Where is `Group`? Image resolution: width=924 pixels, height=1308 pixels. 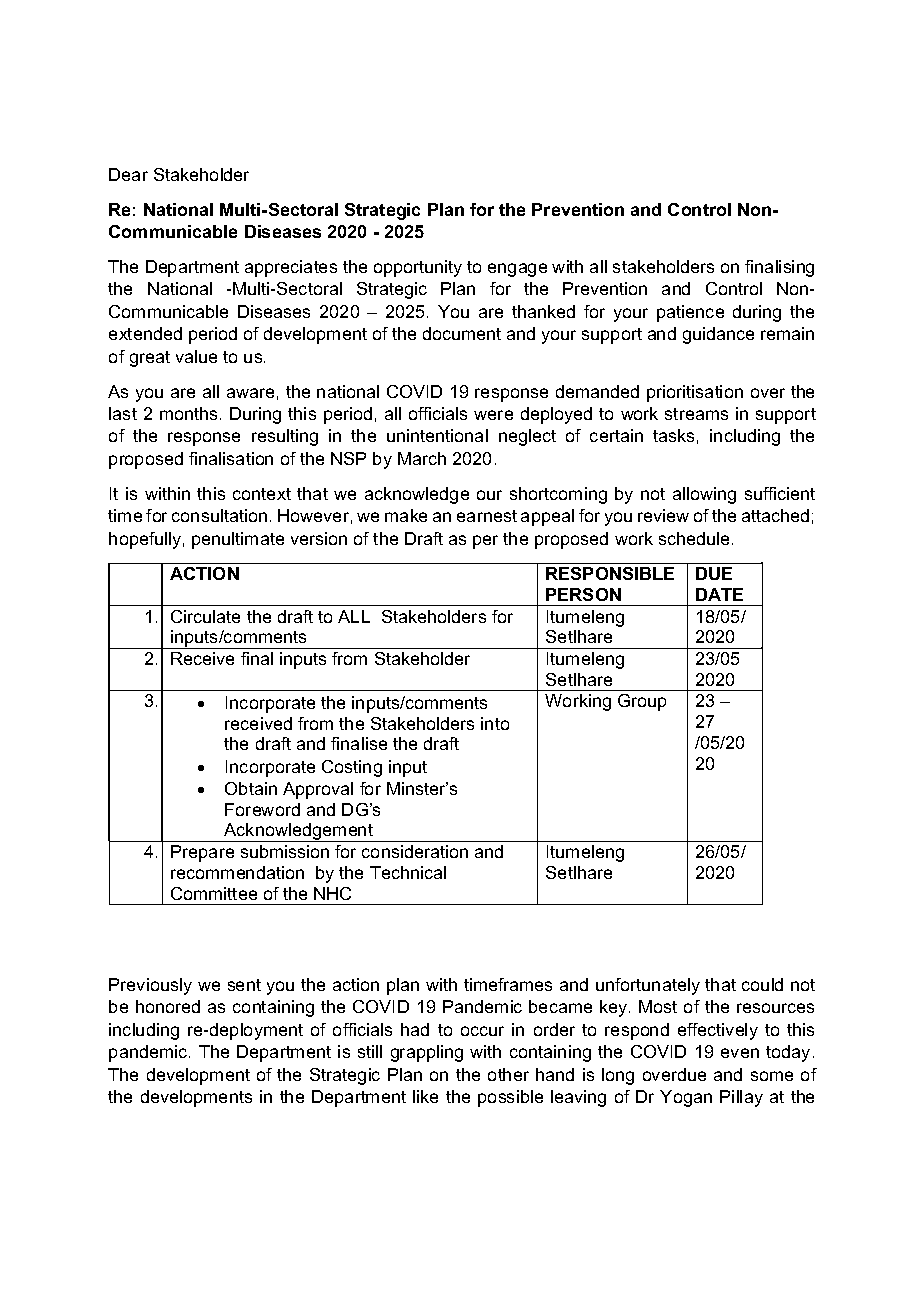
Group is located at coordinates (642, 702).
